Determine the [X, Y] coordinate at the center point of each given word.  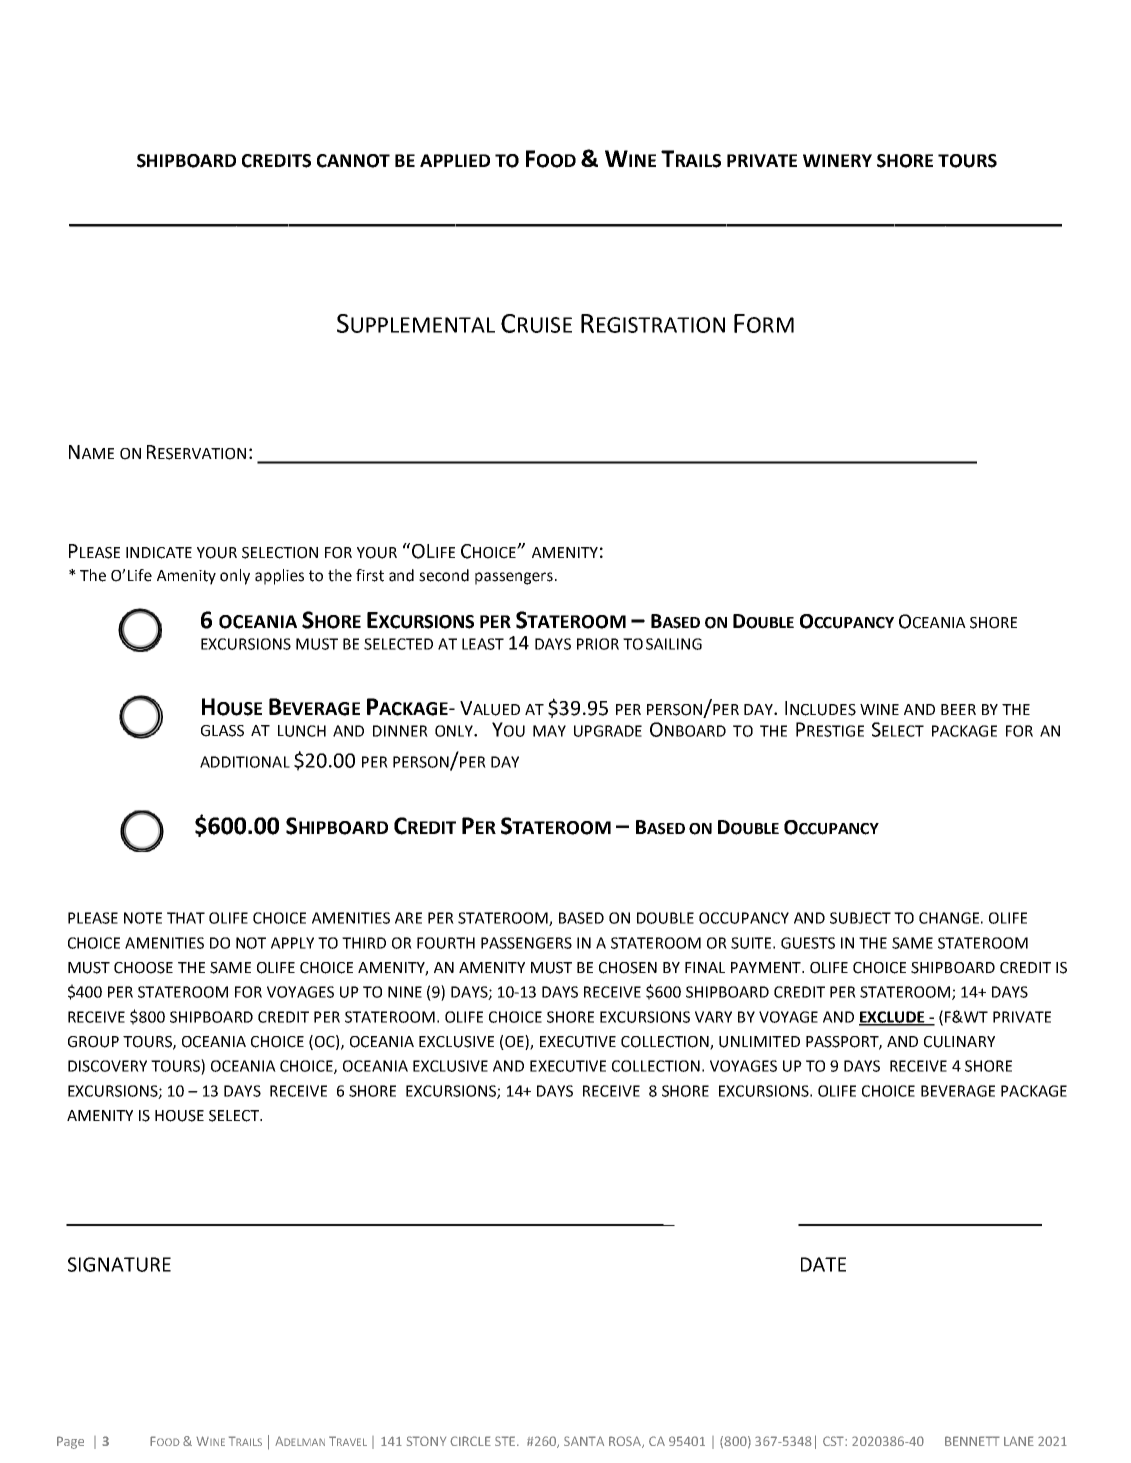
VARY [713, 1017]
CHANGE [949, 918]
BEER [958, 709]
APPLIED [455, 160]
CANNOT [353, 161]
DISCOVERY [107, 1066]
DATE [823, 1264]
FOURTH [446, 943]
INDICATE [159, 553]
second [444, 575]
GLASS [222, 731]
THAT [186, 918]
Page [70, 1442]
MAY [549, 731]
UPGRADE [608, 731]
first [370, 575]
